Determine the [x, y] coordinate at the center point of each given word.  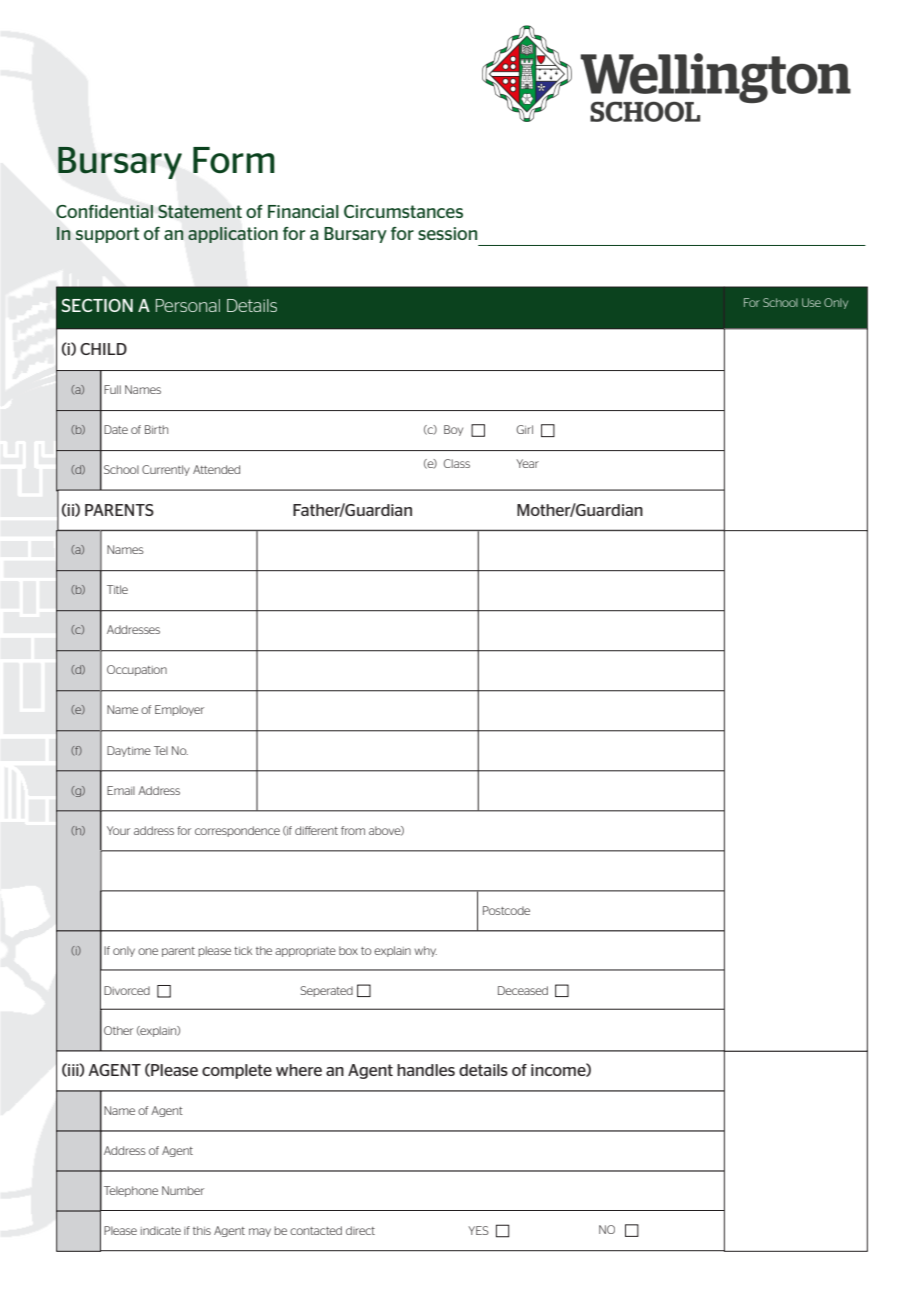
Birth [156, 429]
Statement [200, 211]
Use [811, 302]
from [353, 830]
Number [183, 1190]
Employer [179, 710]
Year [527, 463]
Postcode [506, 910]
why [425, 951]
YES [478, 1230]
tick [243, 950]
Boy [453, 430]
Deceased [523, 990]
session [447, 233]
